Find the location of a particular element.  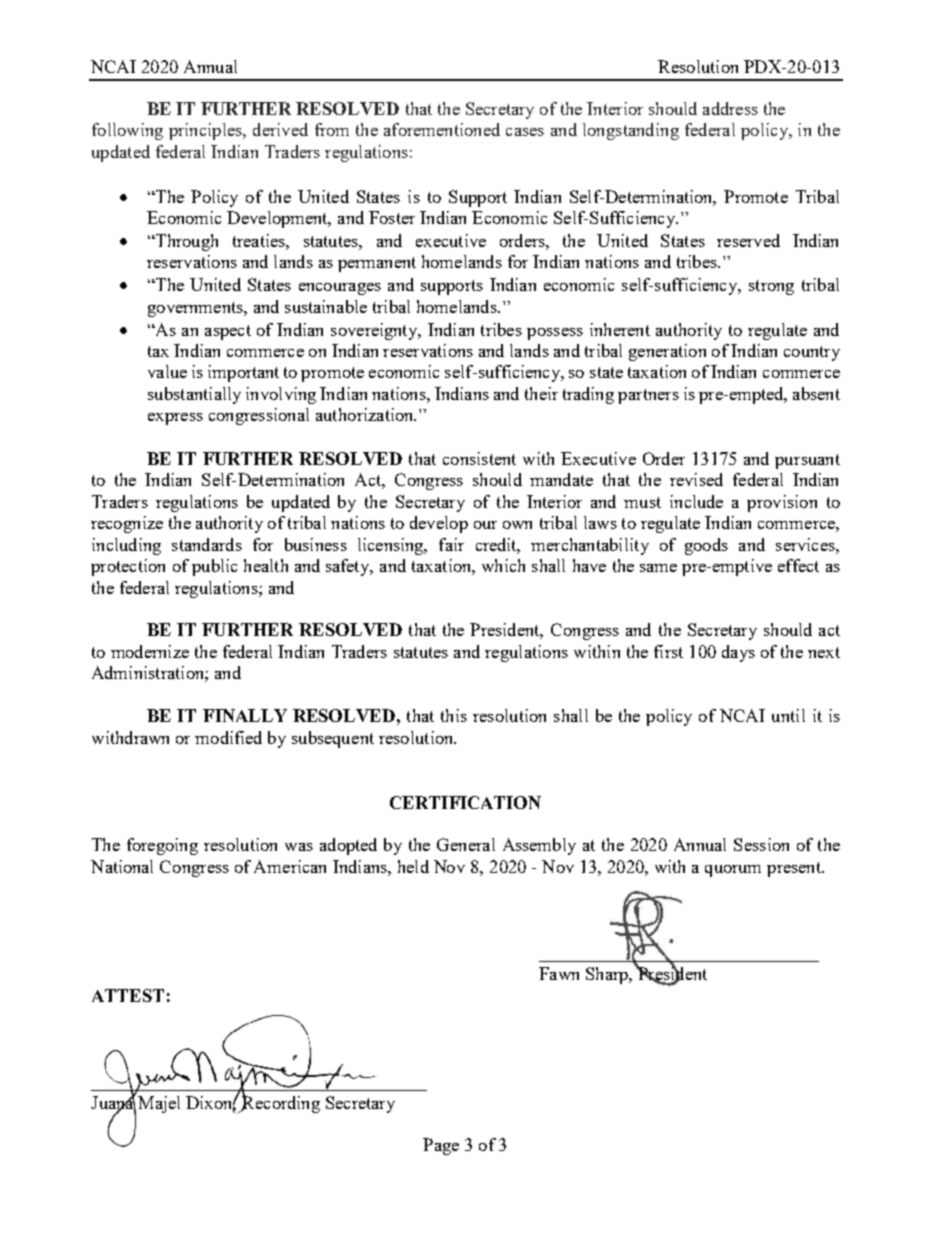

modified is located at coordinates (228, 737).
